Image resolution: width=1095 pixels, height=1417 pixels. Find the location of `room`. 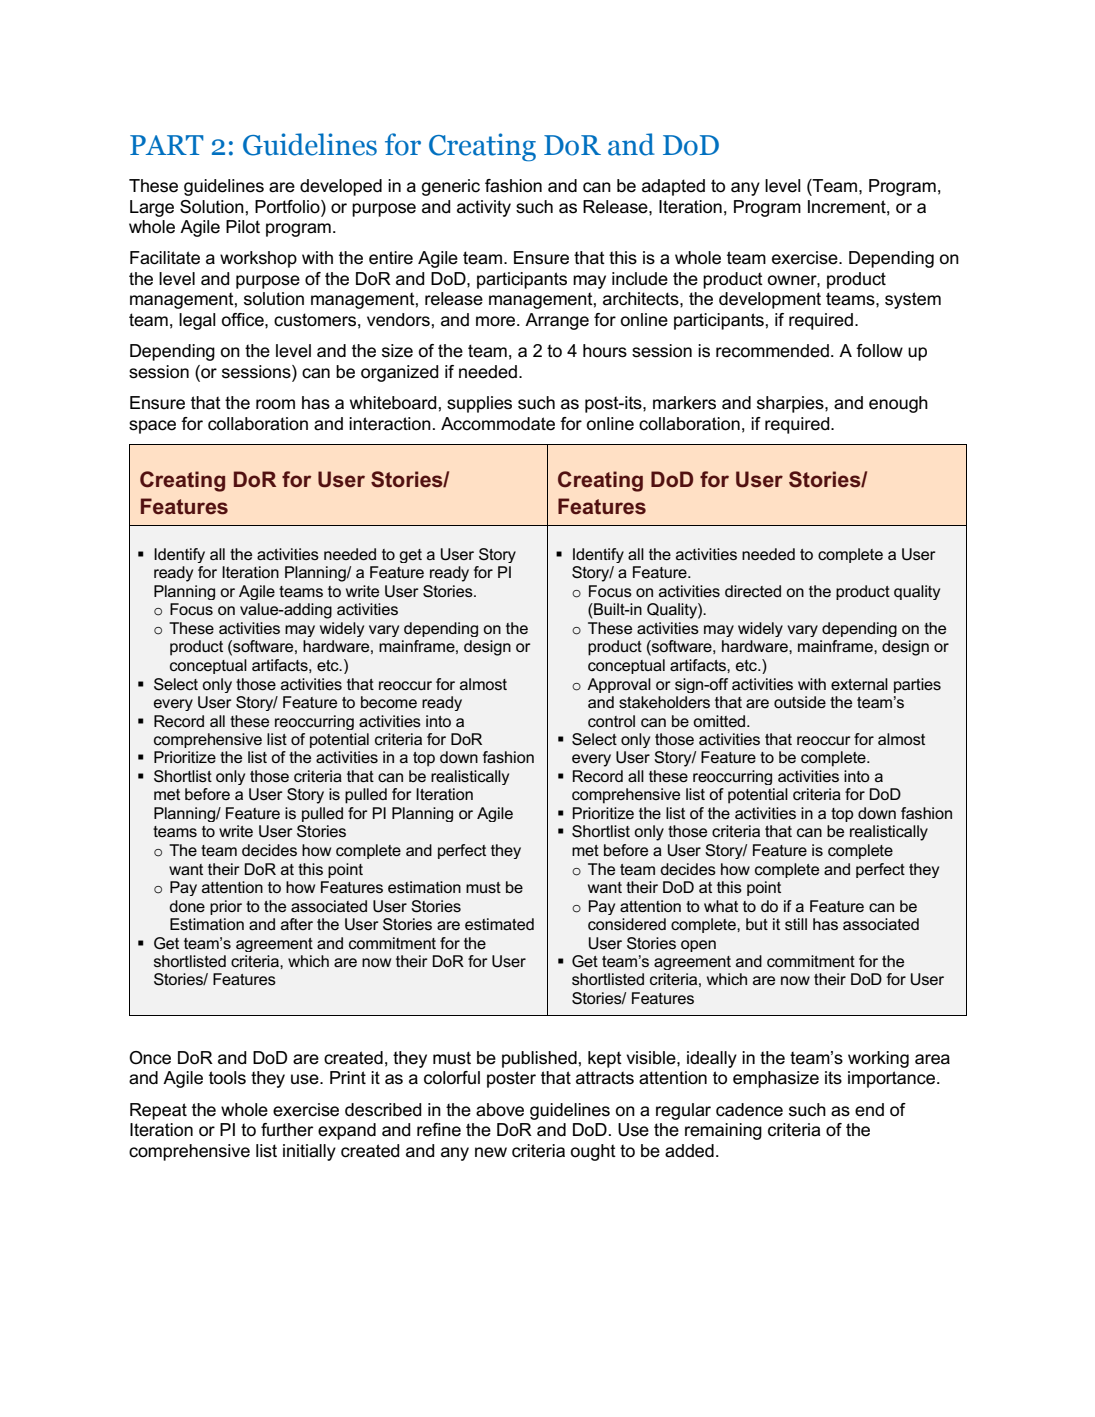

room is located at coordinates (275, 404).
